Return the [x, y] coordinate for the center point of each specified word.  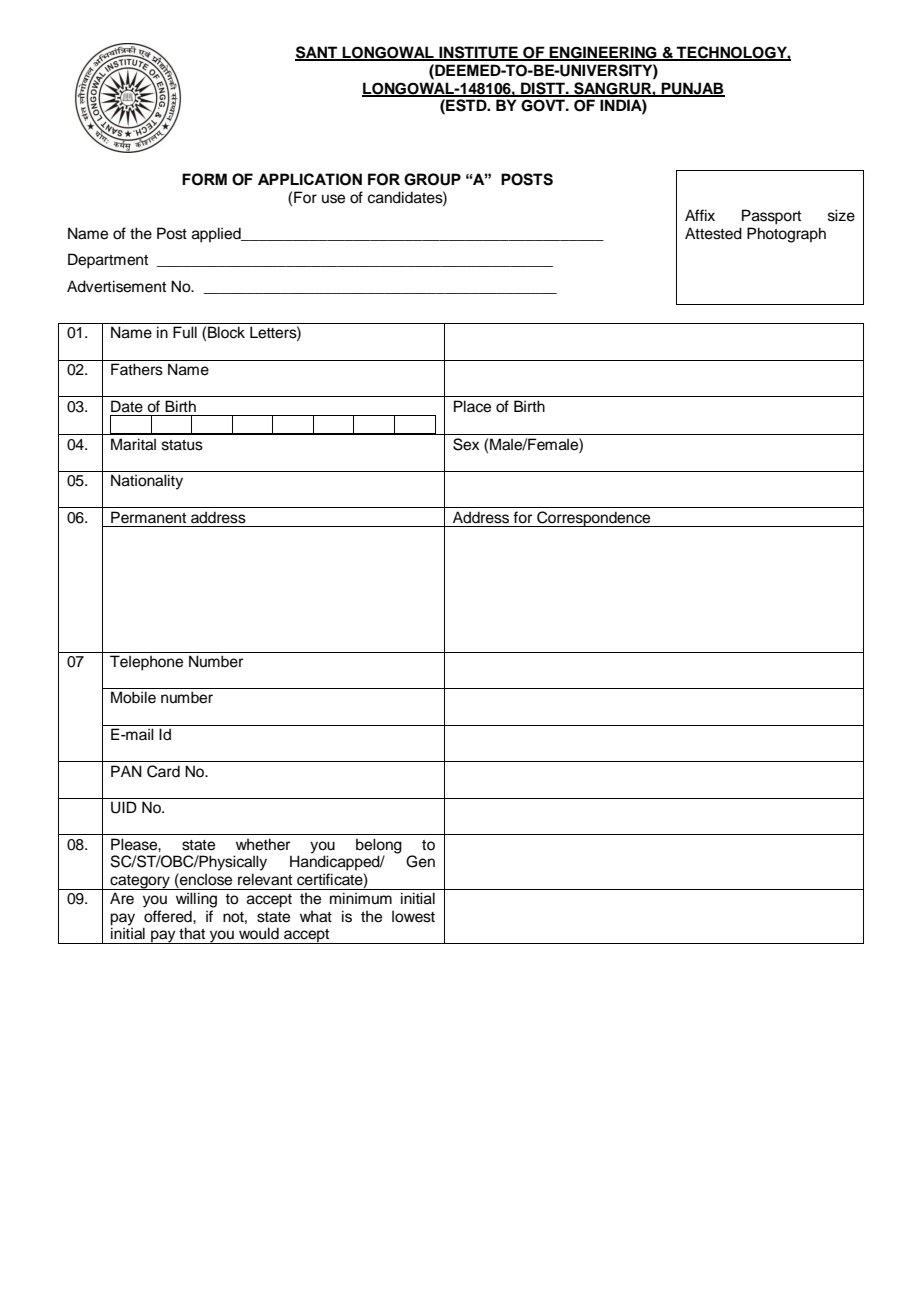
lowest [413, 917]
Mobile [133, 697]
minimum [361, 898]
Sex [466, 444]
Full [185, 332]
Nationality [147, 482]
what [316, 917]
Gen [420, 861]
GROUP [432, 179]
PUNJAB [692, 89]
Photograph [786, 235]
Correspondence [594, 519]
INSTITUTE [478, 53]
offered [169, 916]
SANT [317, 53]
